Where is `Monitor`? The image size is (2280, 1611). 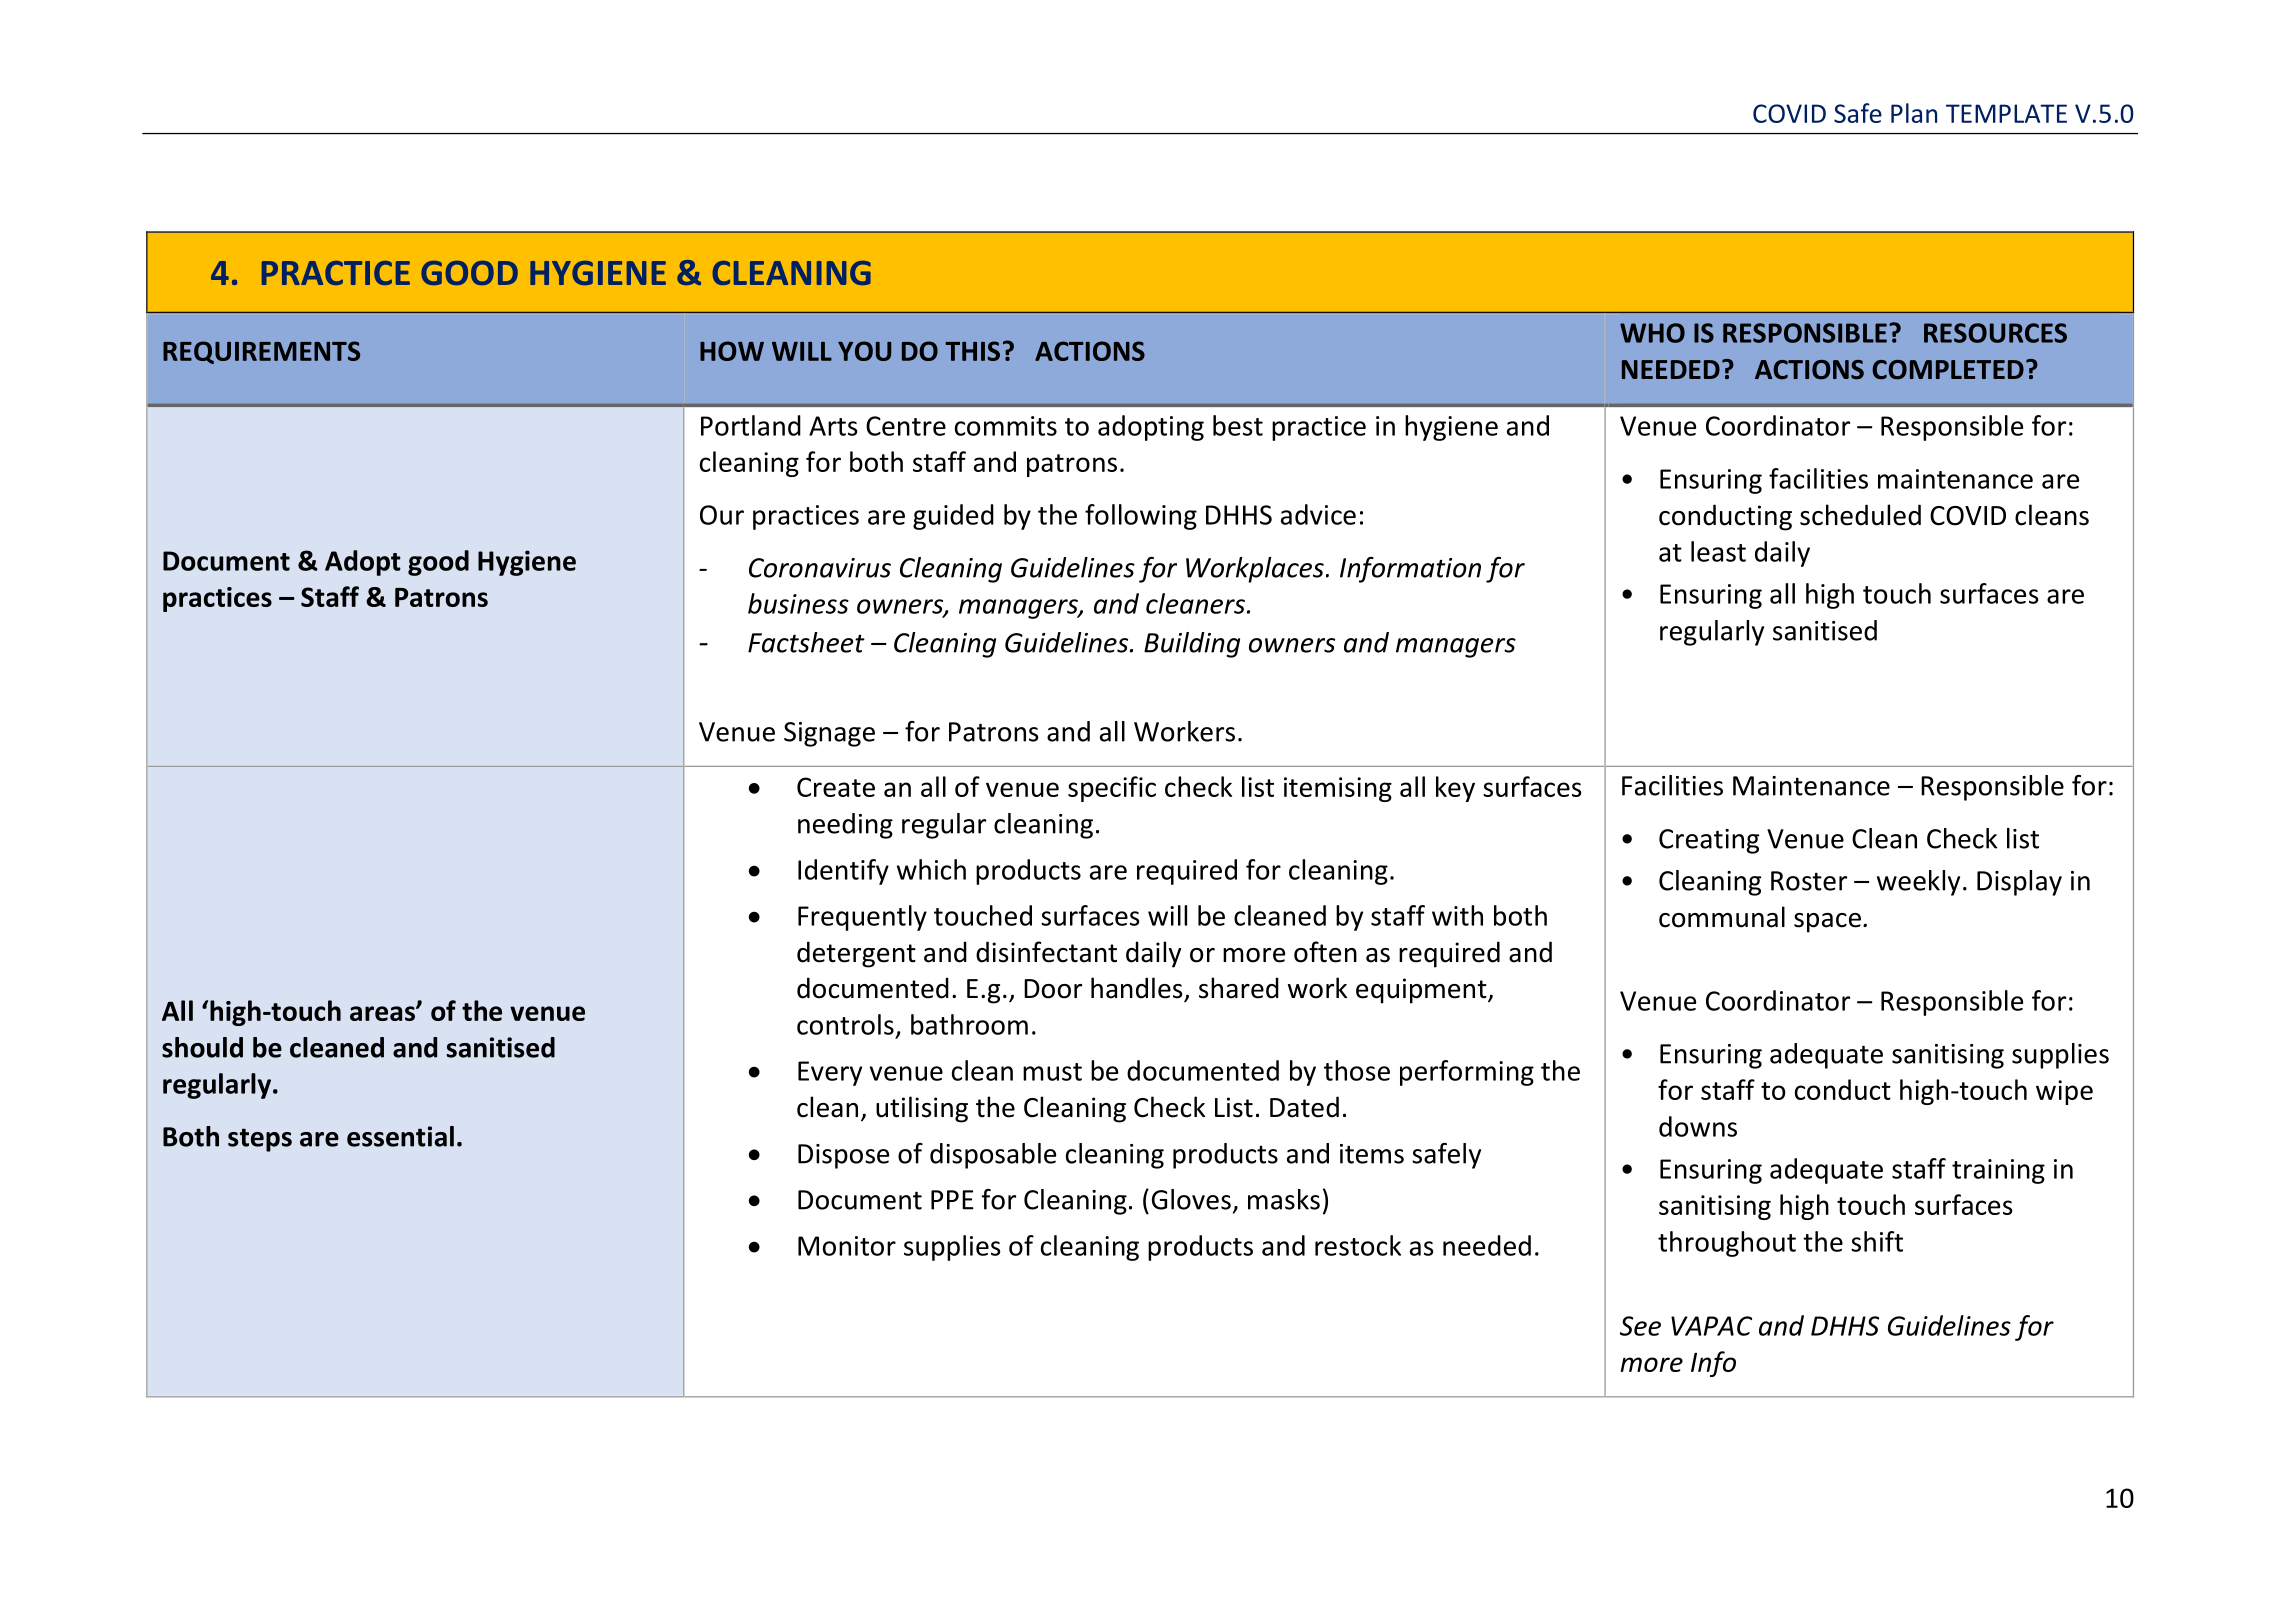
Monitor is located at coordinates (847, 1246).
